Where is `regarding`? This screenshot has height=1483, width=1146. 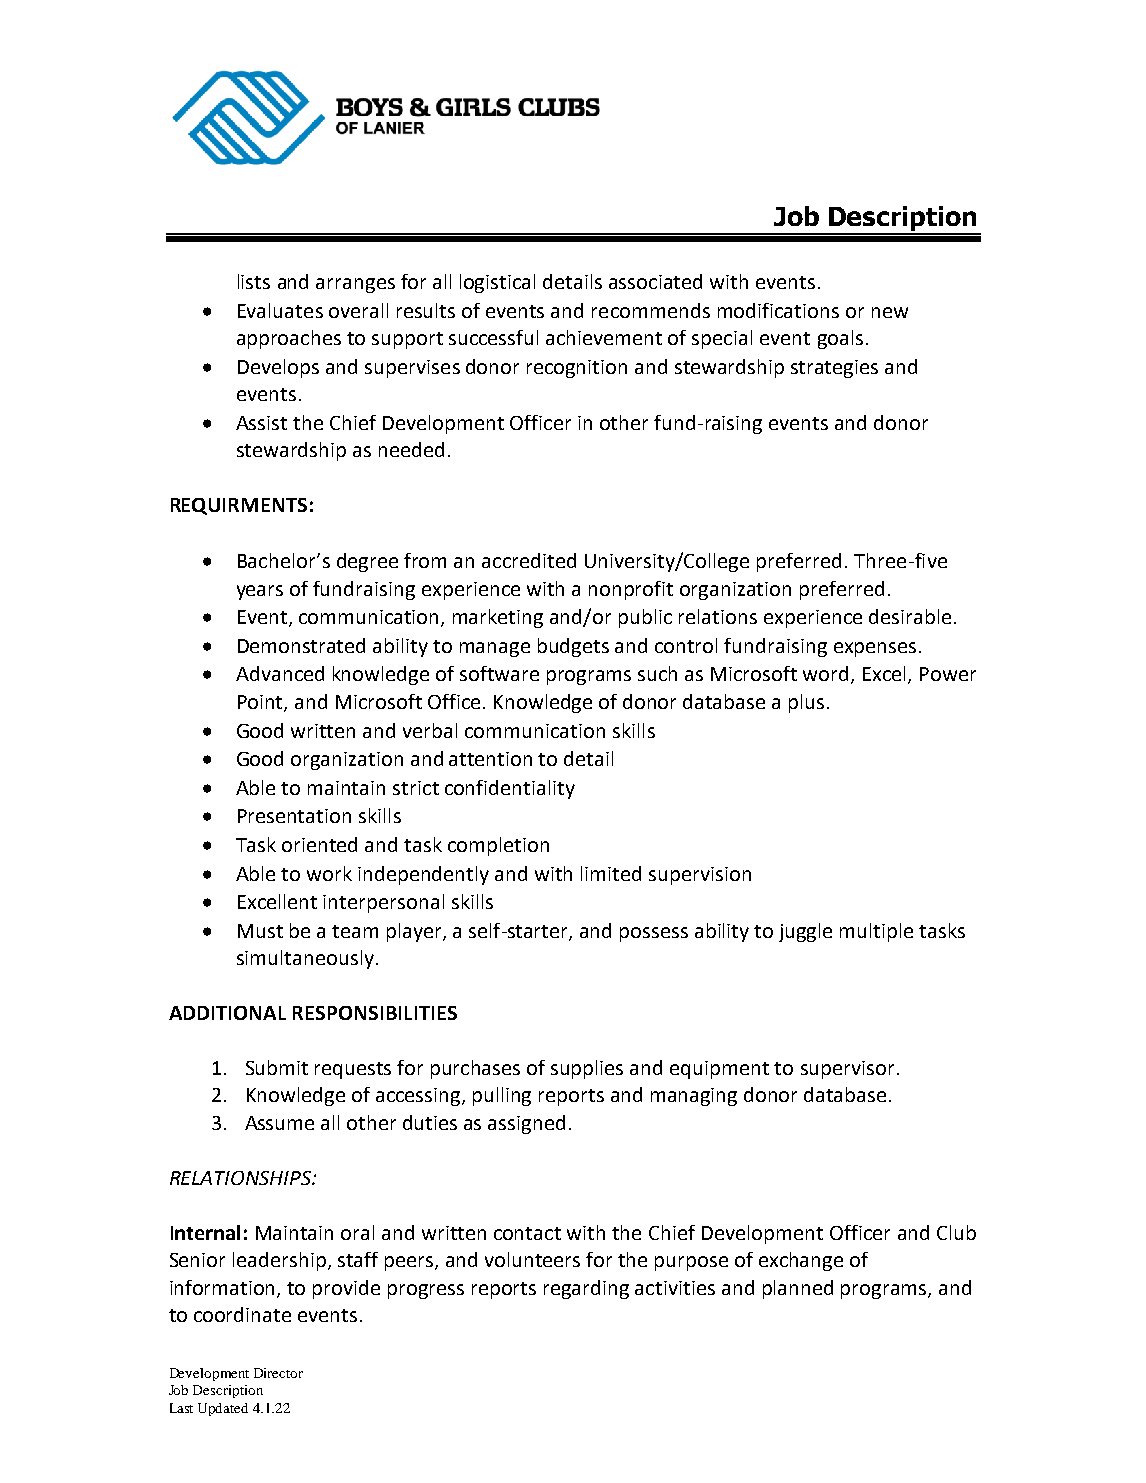 regarding is located at coordinates (586, 1289).
